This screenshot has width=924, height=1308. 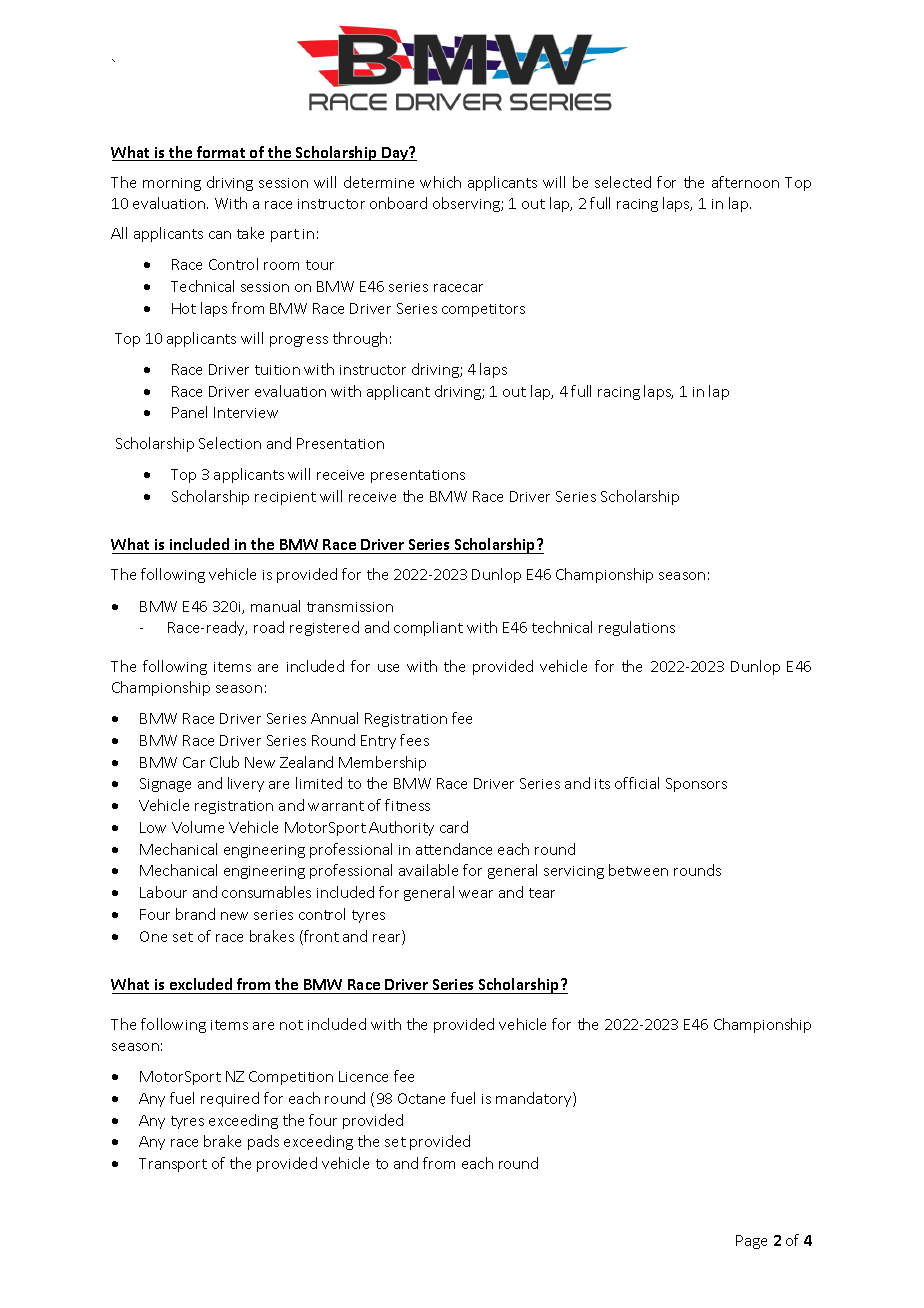 What do you see at coordinates (623, 182) in the screenshot?
I see `selected` at bounding box center [623, 182].
